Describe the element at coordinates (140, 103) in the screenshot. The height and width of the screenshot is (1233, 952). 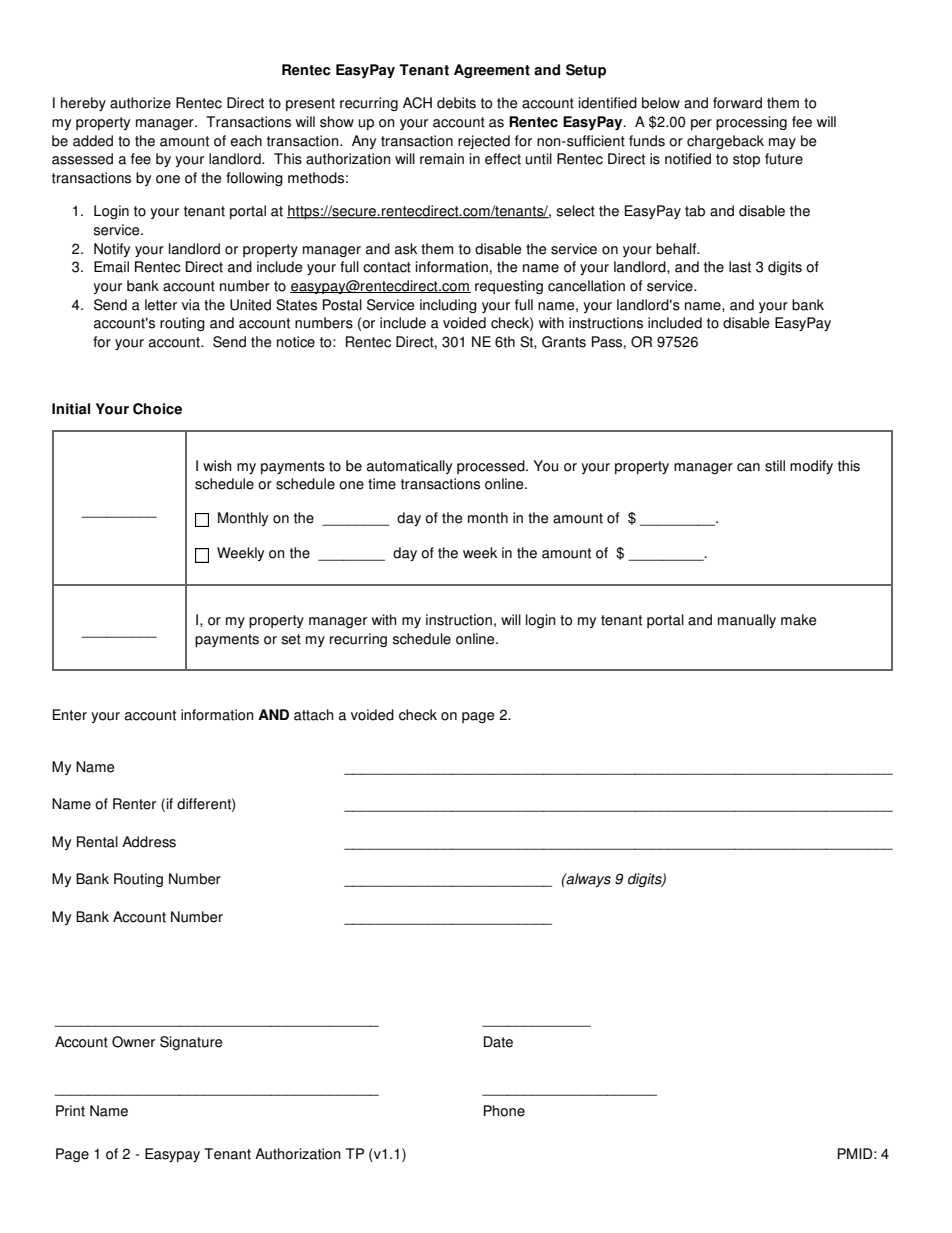
I see `authorize` at that location.
